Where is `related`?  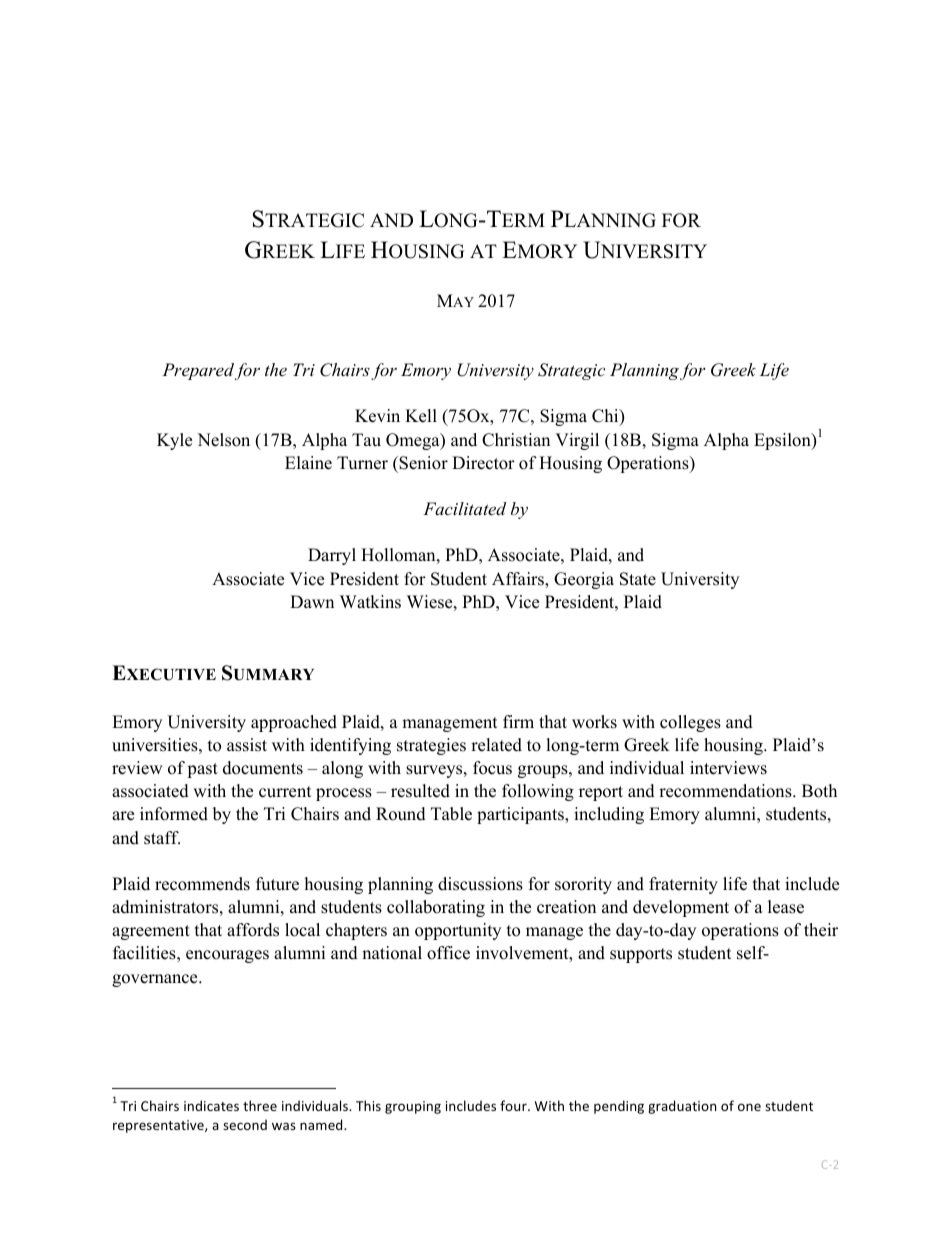 related is located at coordinates (496, 745).
